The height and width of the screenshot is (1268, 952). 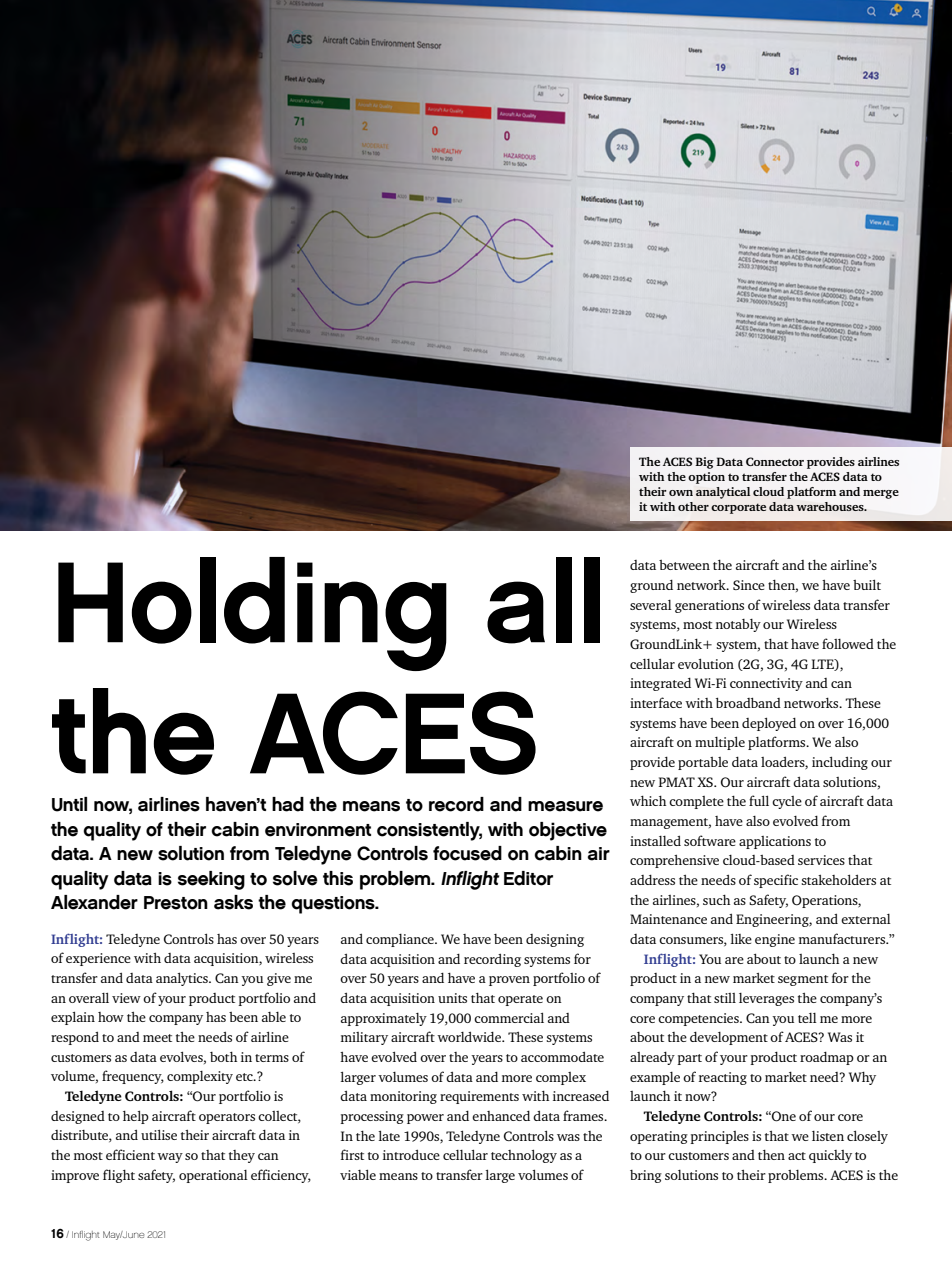 I want to click on Holding, so click(x=252, y=614).
